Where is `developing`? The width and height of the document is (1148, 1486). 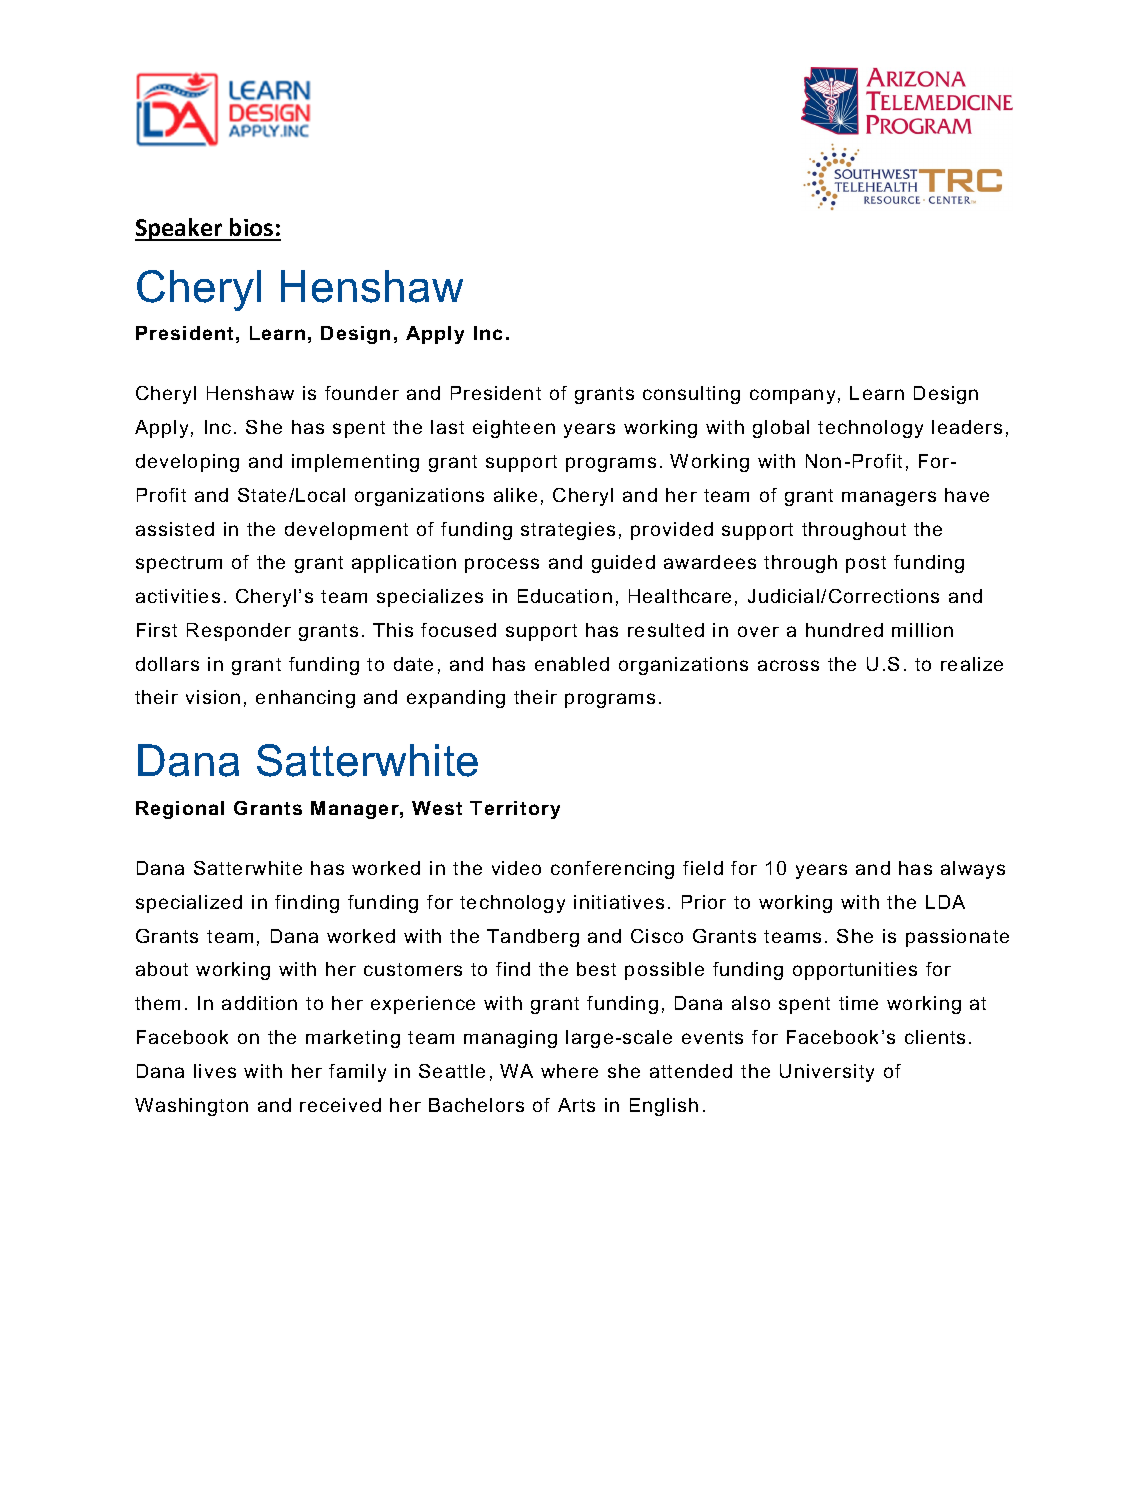
developing is located at coordinates (187, 463).
